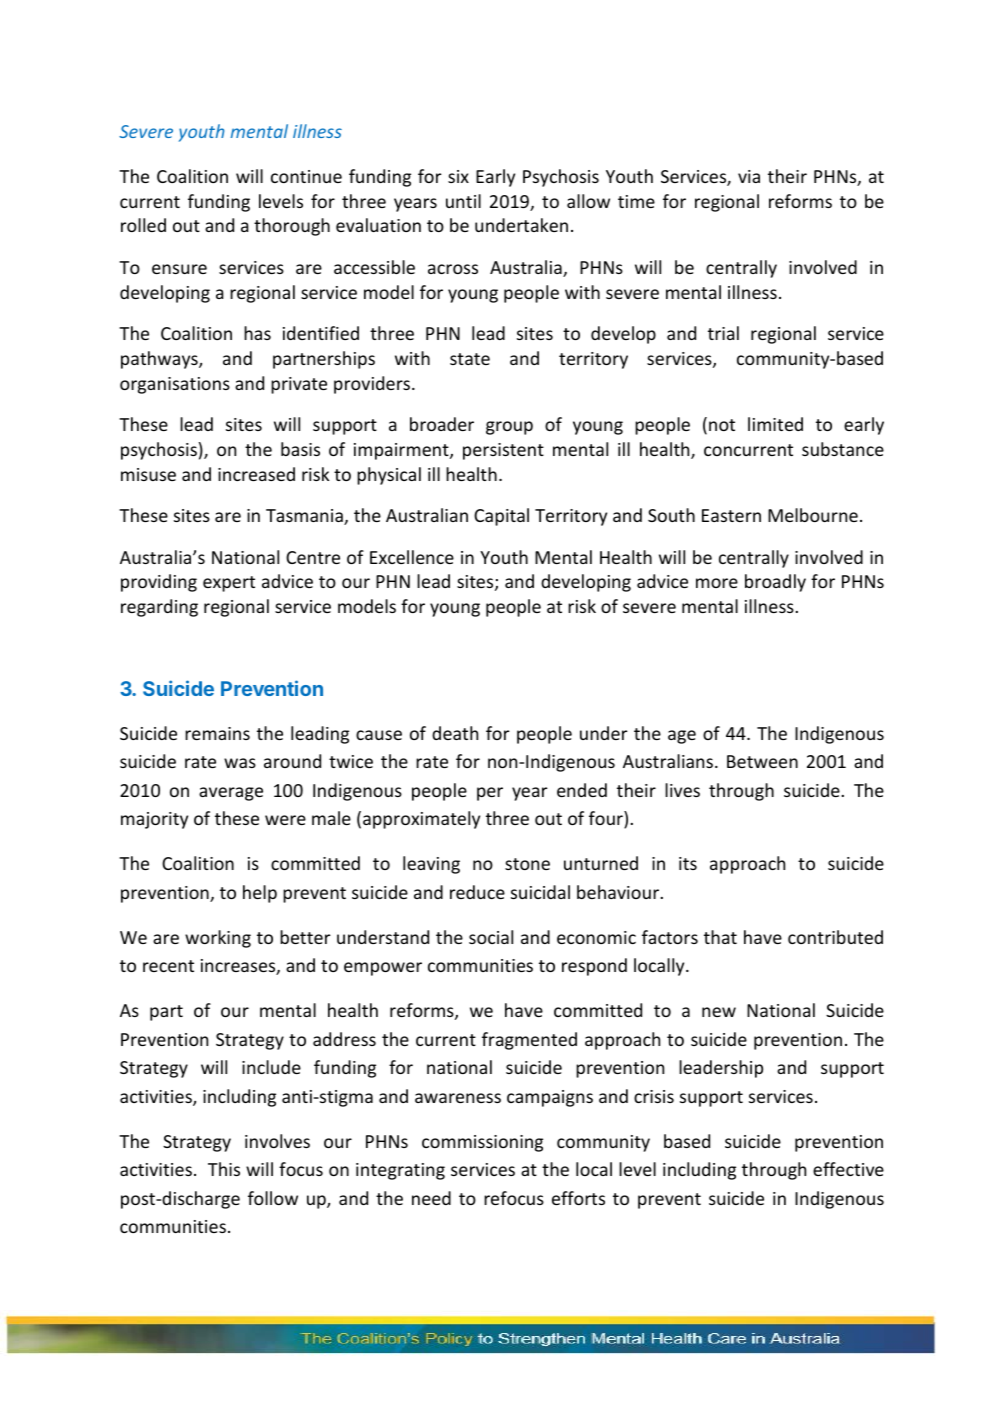 The height and width of the image is (1419, 1004). What do you see at coordinates (463, 201) in the image?
I see `until` at bounding box center [463, 201].
